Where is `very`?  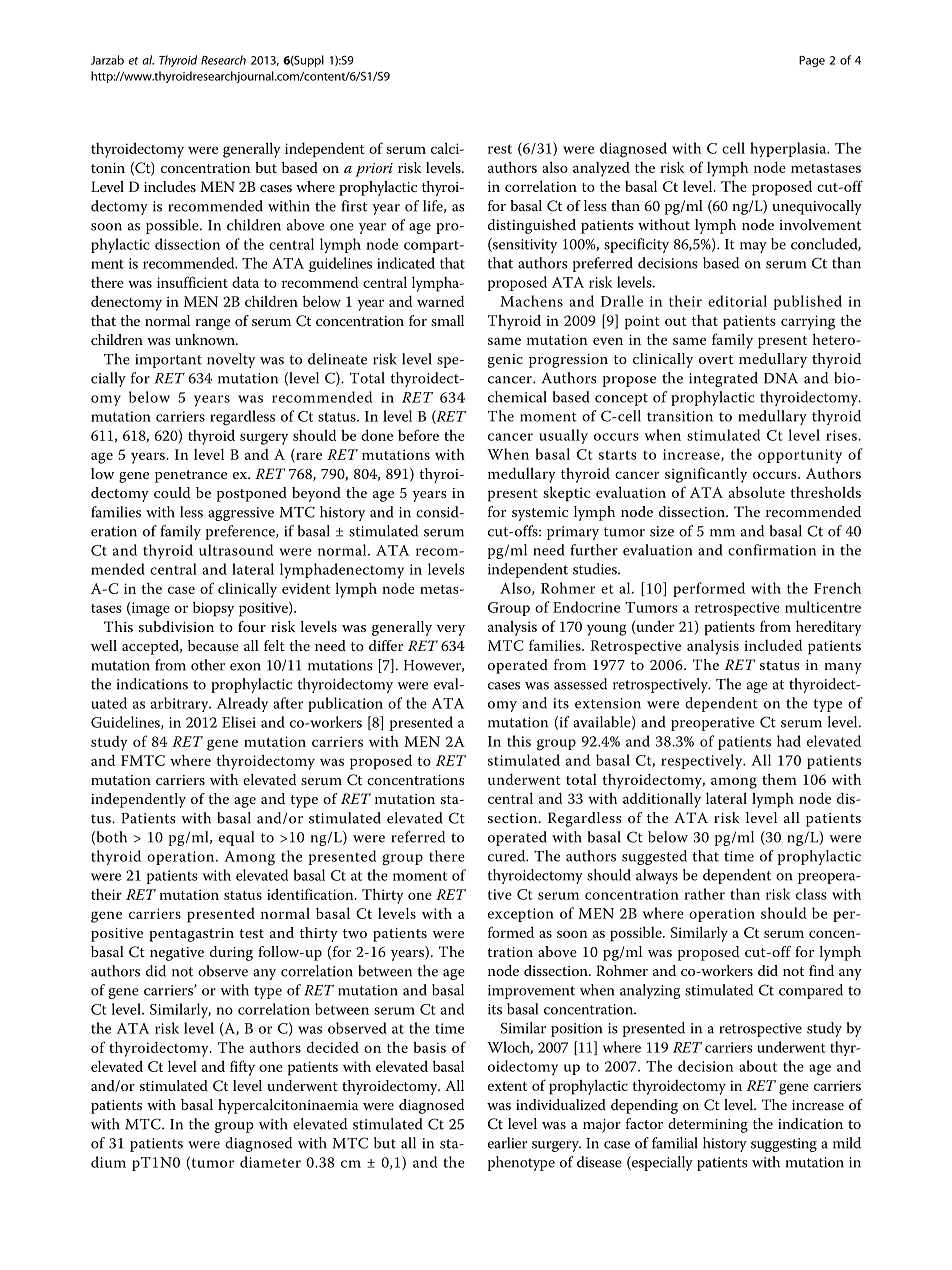
very is located at coordinates (451, 630).
